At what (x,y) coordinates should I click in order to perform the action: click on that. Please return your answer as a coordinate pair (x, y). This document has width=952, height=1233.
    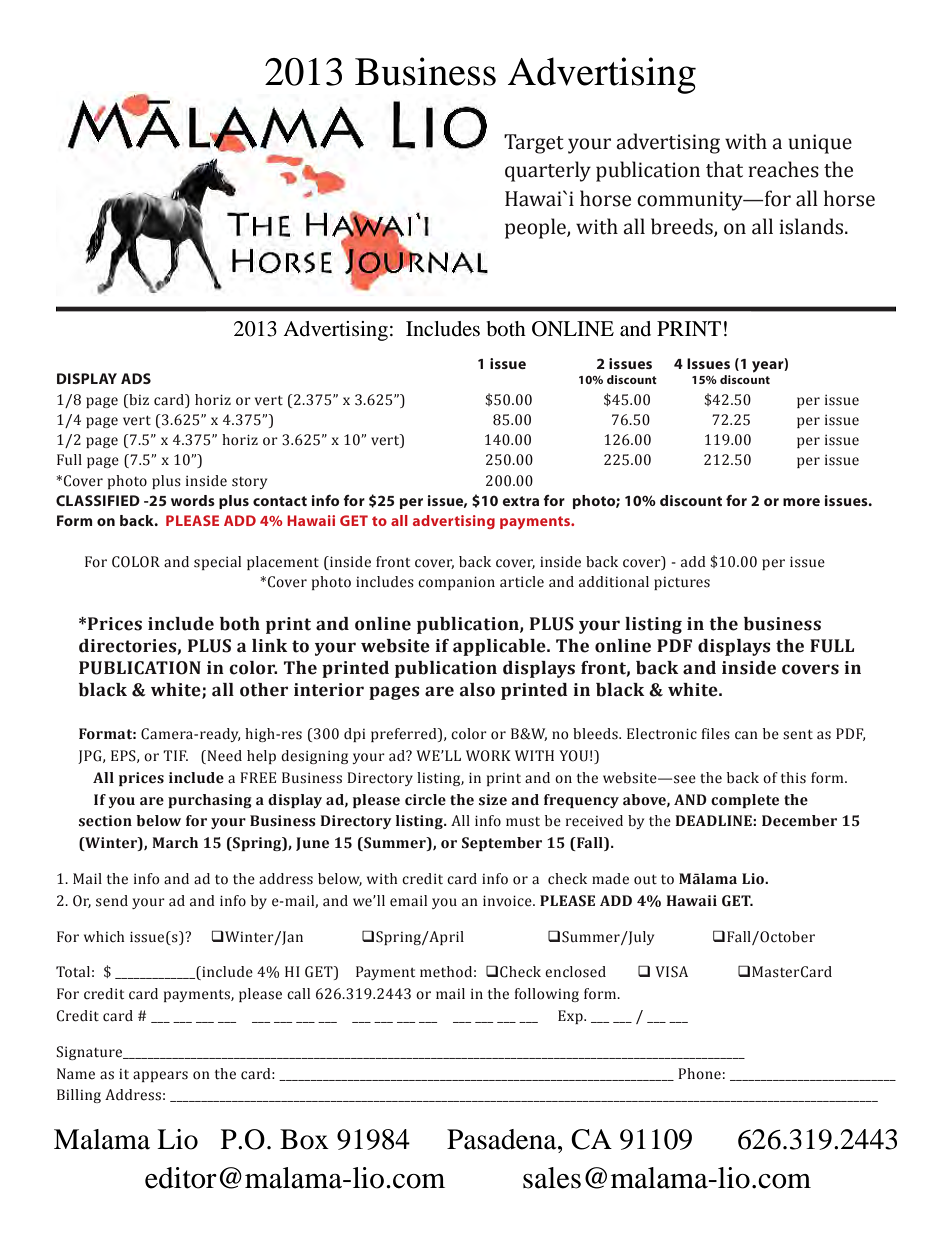
    Looking at the image, I should click on (724, 169).
